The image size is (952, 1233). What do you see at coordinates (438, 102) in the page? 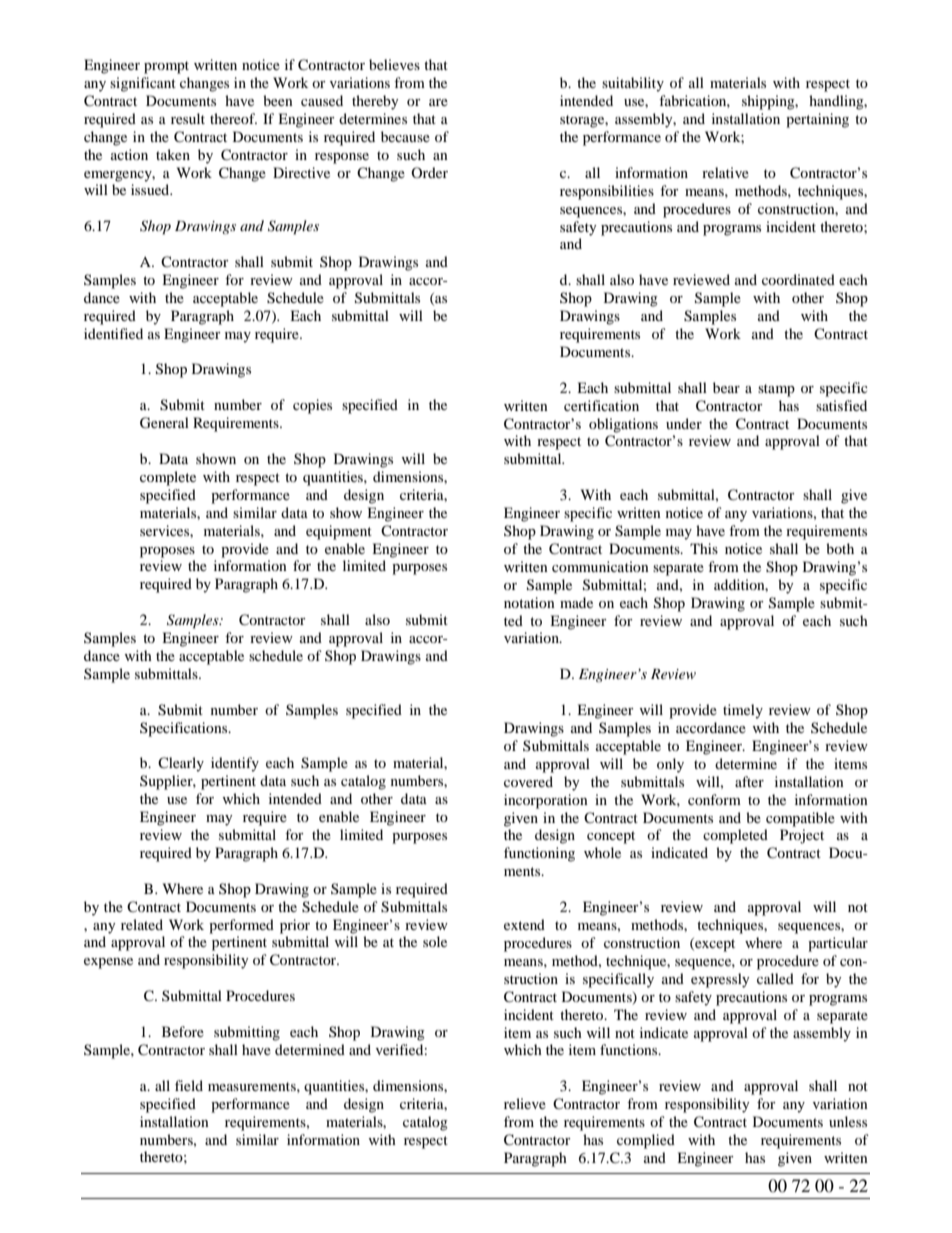
I see `are` at bounding box center [438, 102].
